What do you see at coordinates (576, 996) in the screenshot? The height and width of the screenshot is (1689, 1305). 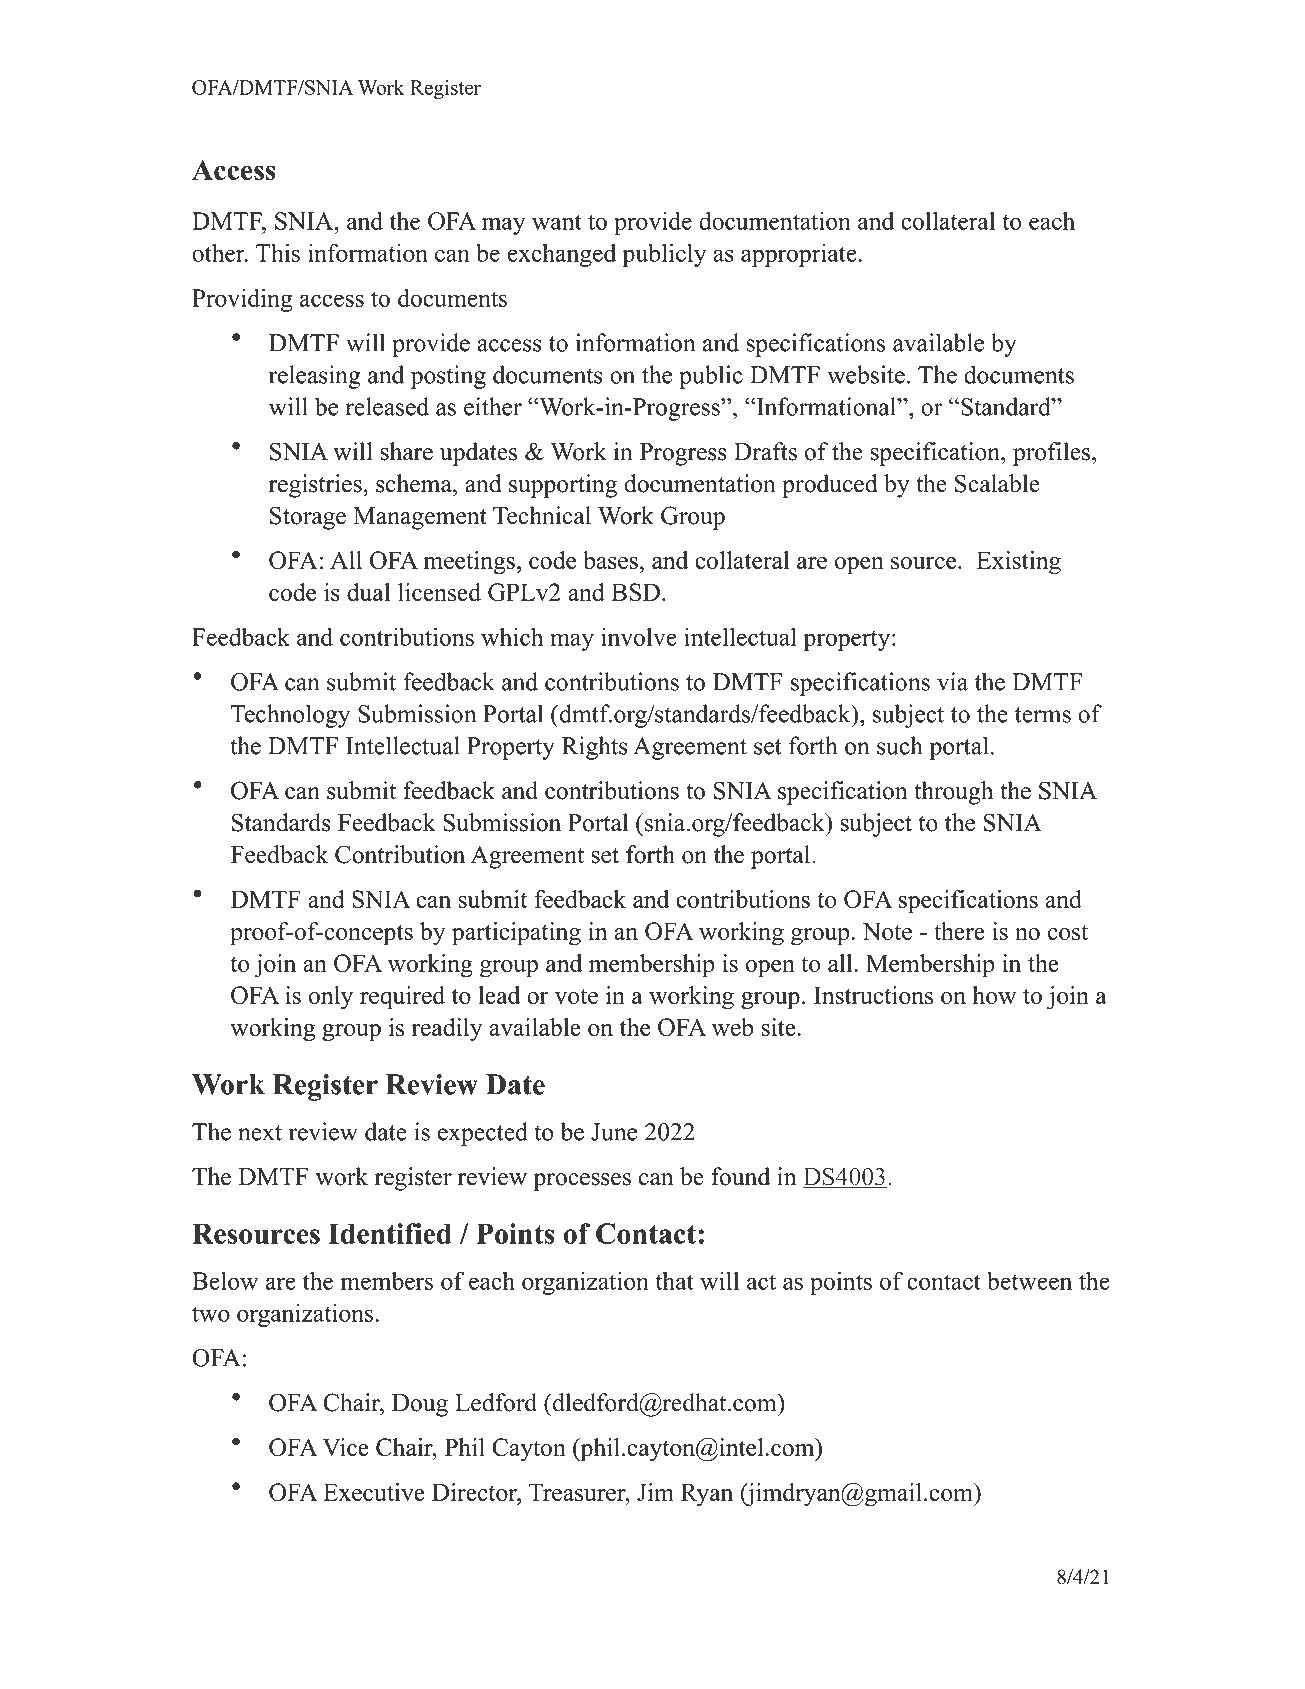 I see `vote` at bounding box center [576, 996].
